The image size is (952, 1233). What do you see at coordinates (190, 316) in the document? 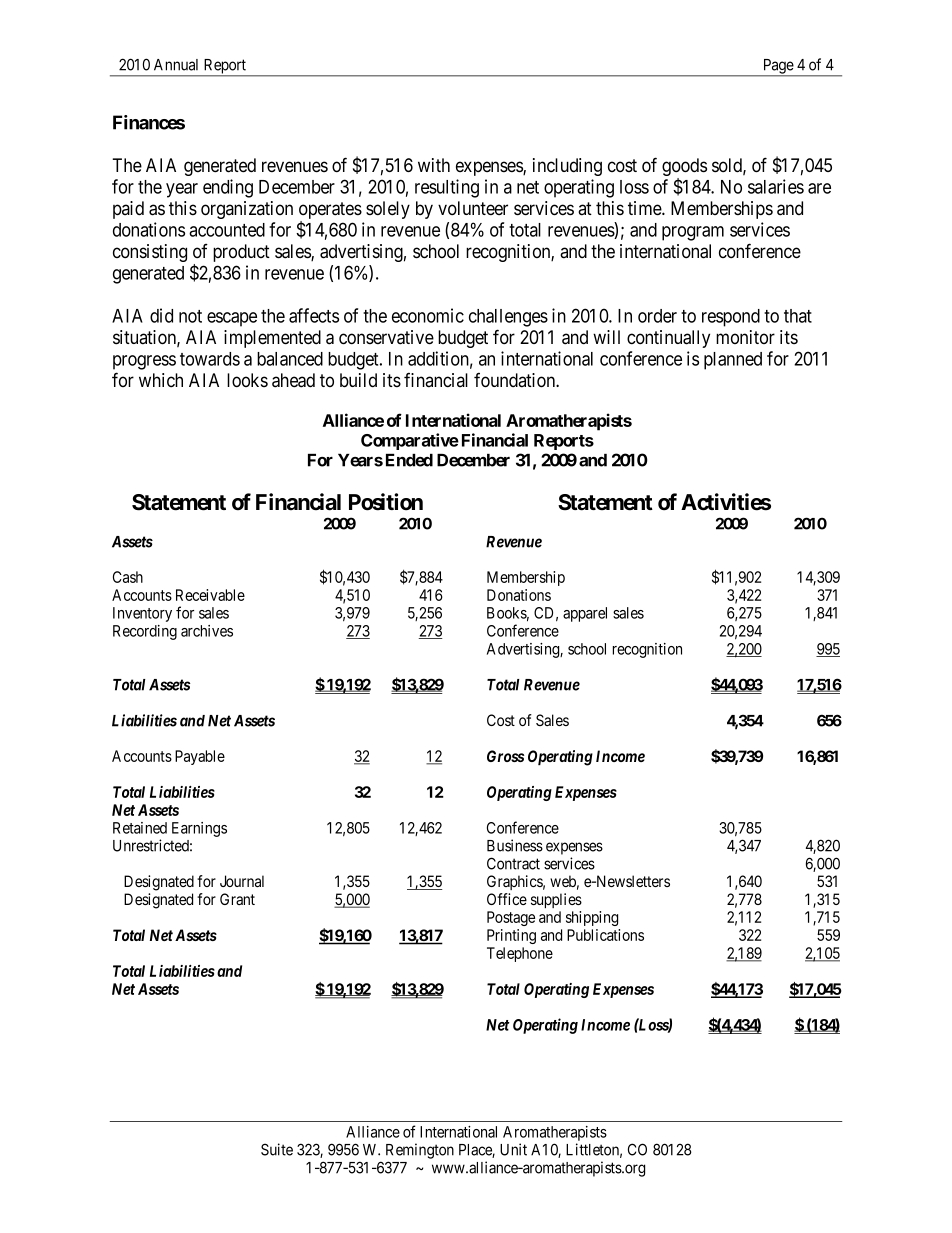
I see `not` at bounding box center [190, 316].
